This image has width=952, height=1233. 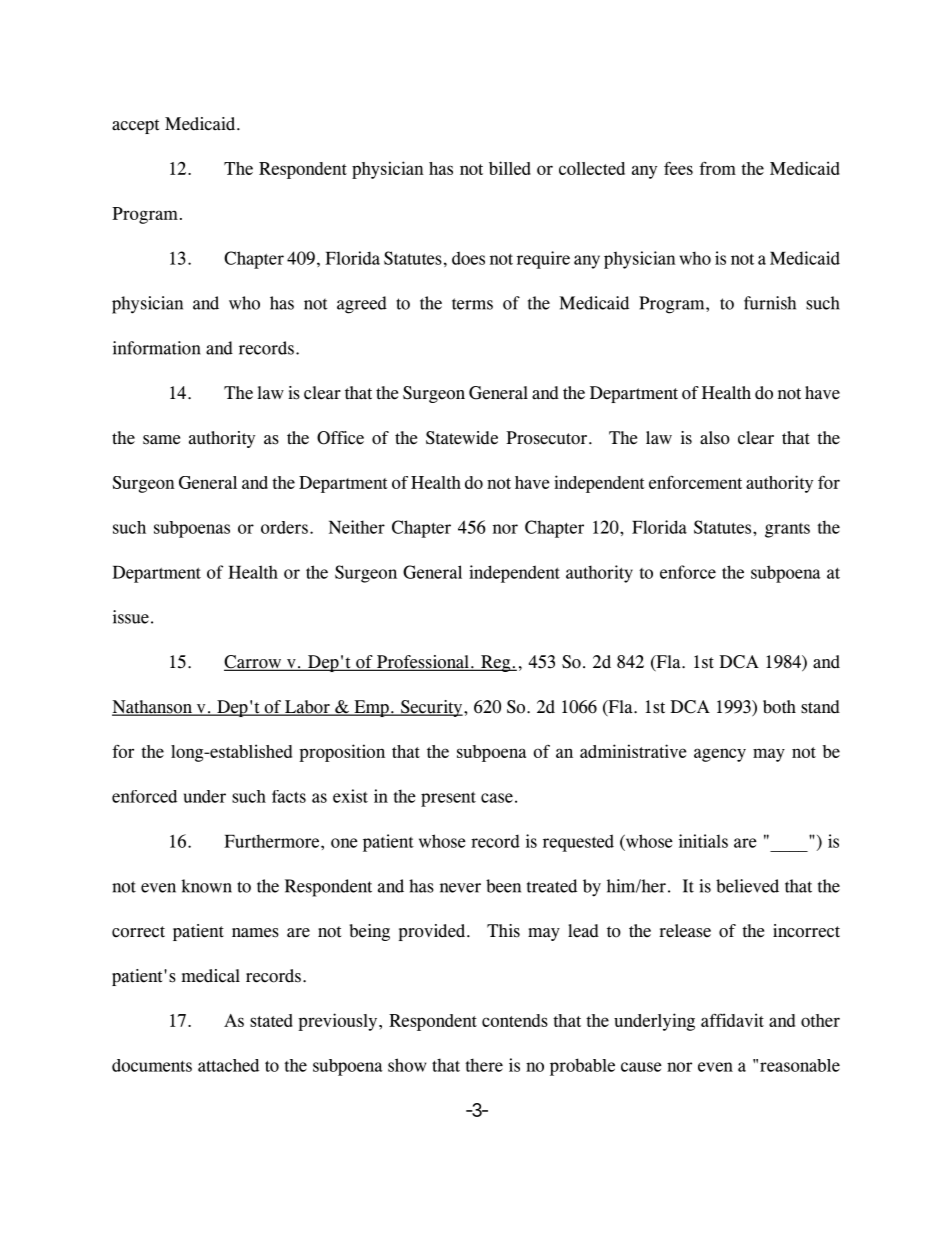 What do you see at coordinates (496, 663) in the image?
I see `Reg` at bounding box center [496, 663].
